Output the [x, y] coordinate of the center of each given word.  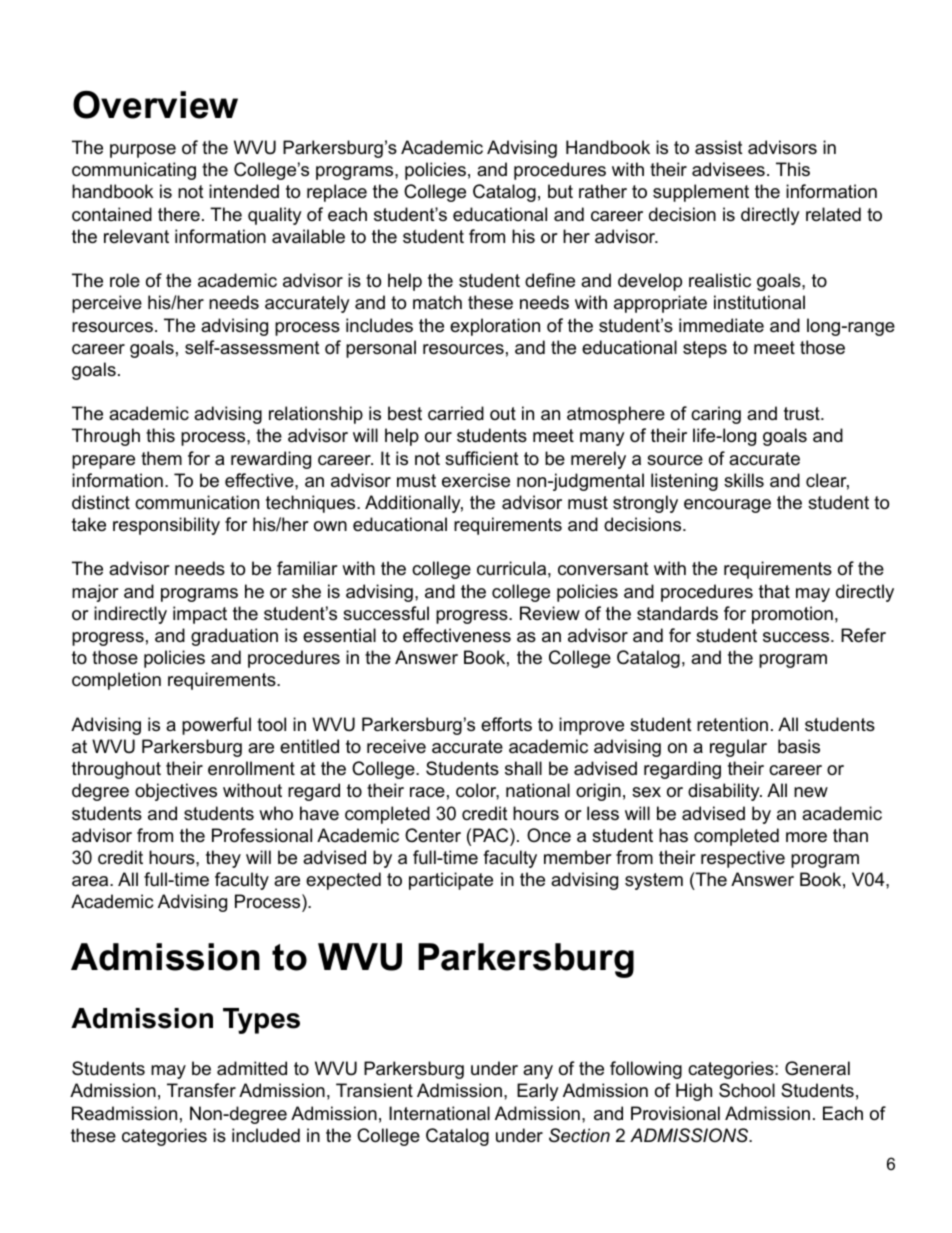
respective [743, 859]
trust [803, 413]
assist [719, 147]
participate [451, 881]
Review [550, 613]
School [747, 1090]
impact [200, 615]
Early [538, 1092]
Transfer [201, 1090]
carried [456, 413]
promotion [792, 615]
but [560, 191]
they [223, 859]
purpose [143, 151]
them [161, 458]
